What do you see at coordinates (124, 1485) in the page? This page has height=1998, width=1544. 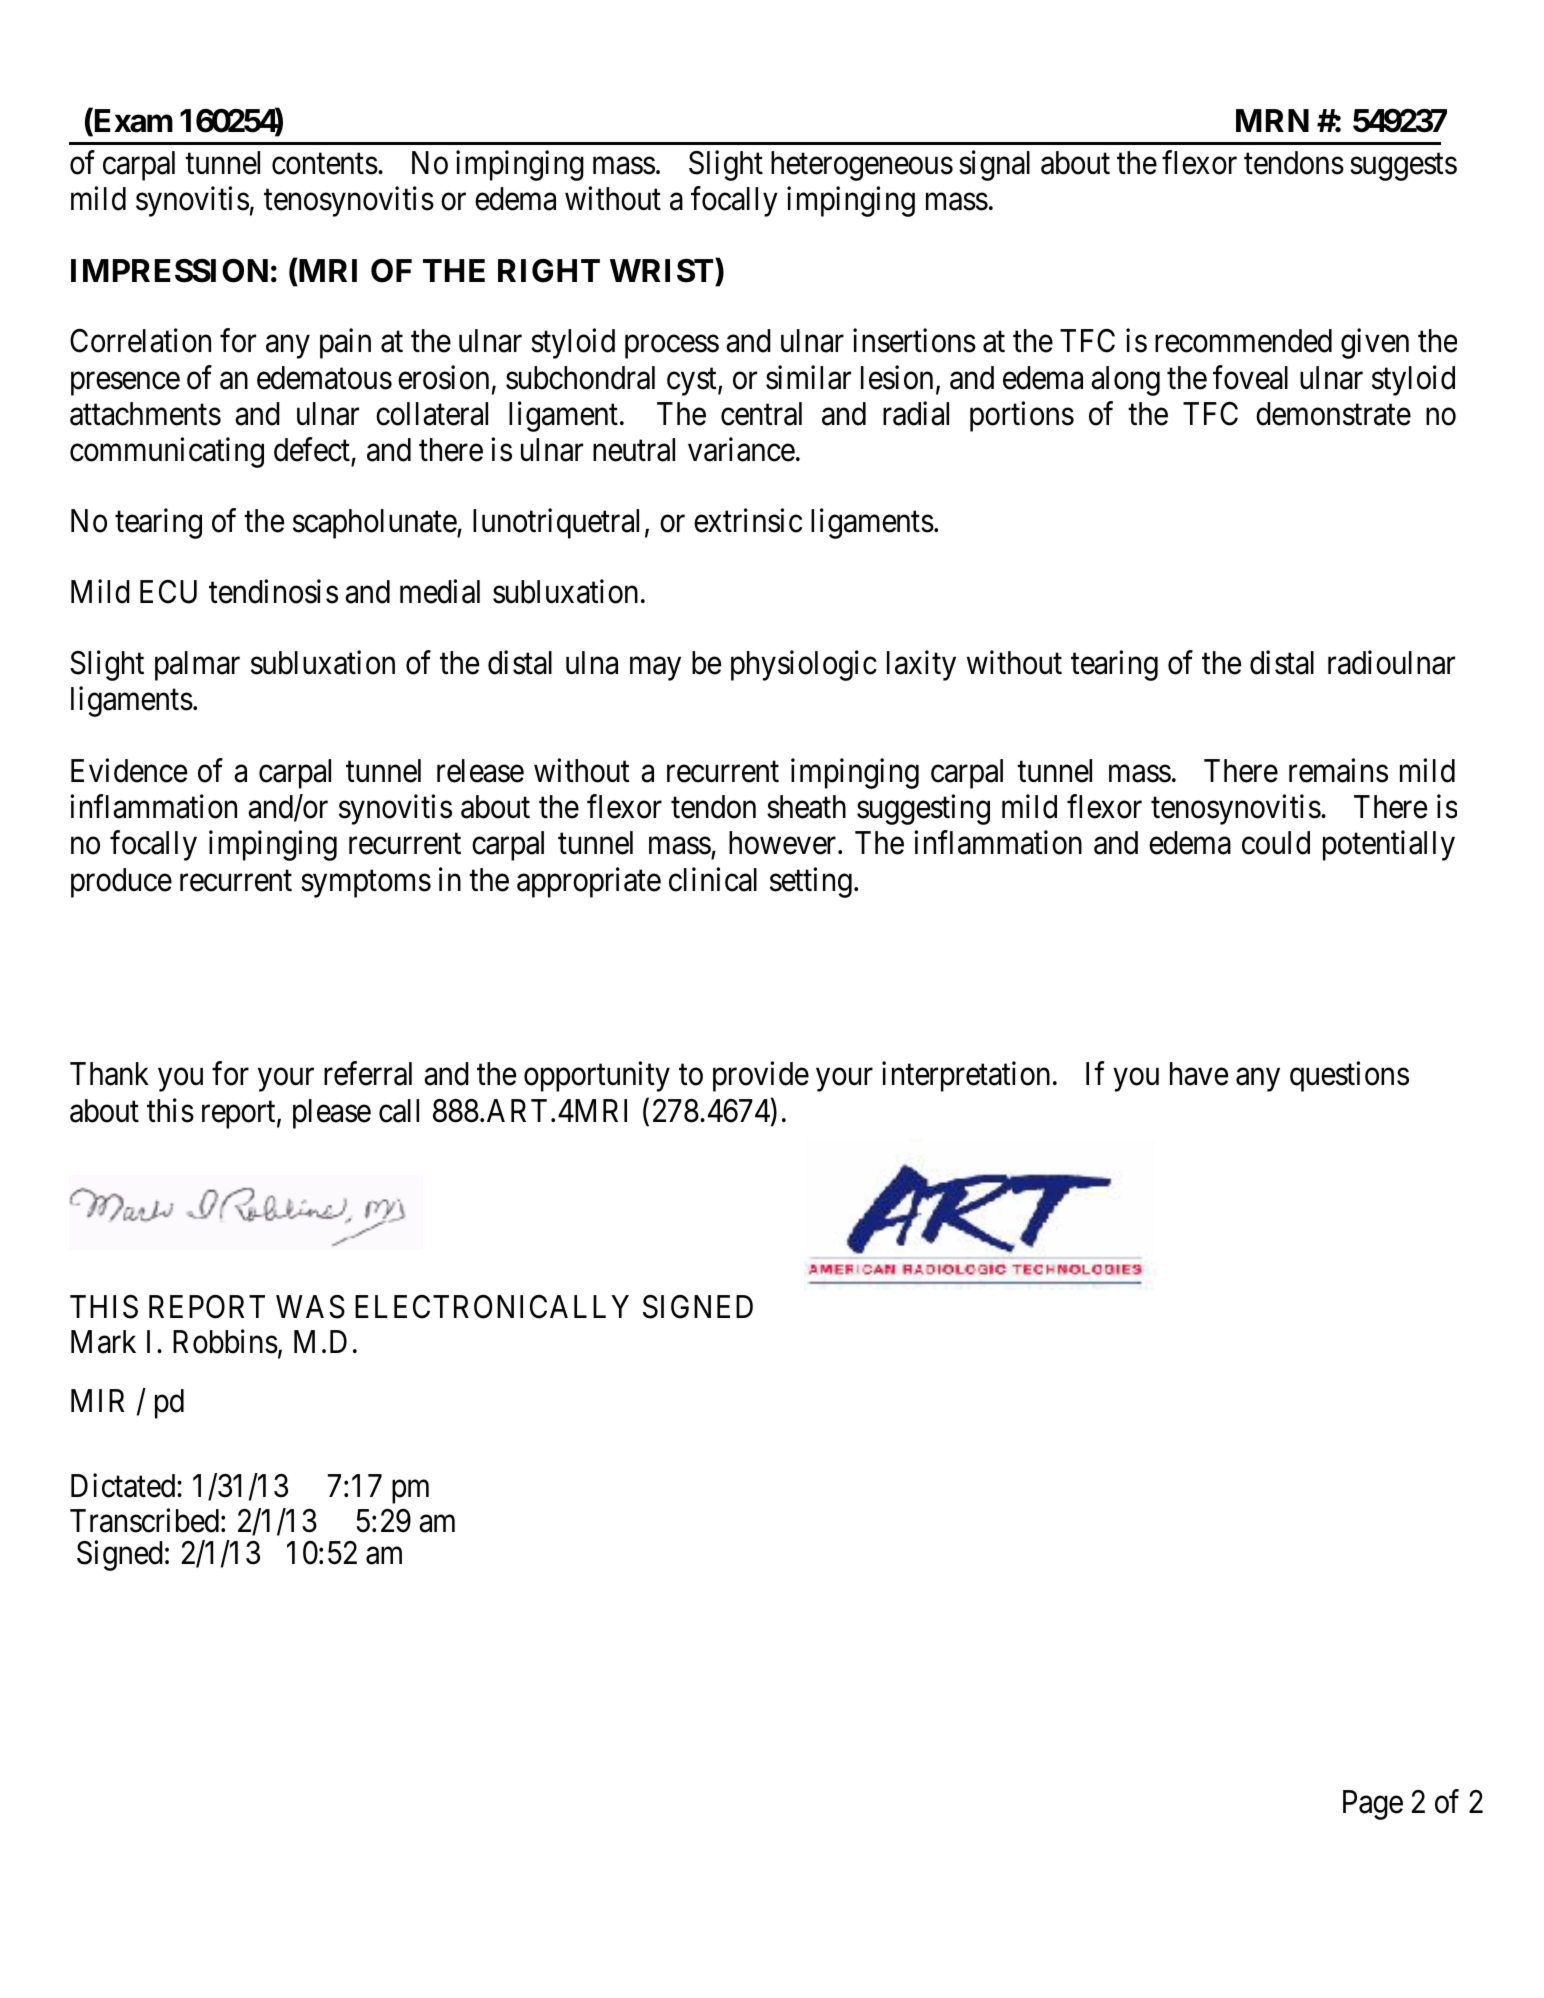 I see `Dictated` at bounding box center [124, 1485].
